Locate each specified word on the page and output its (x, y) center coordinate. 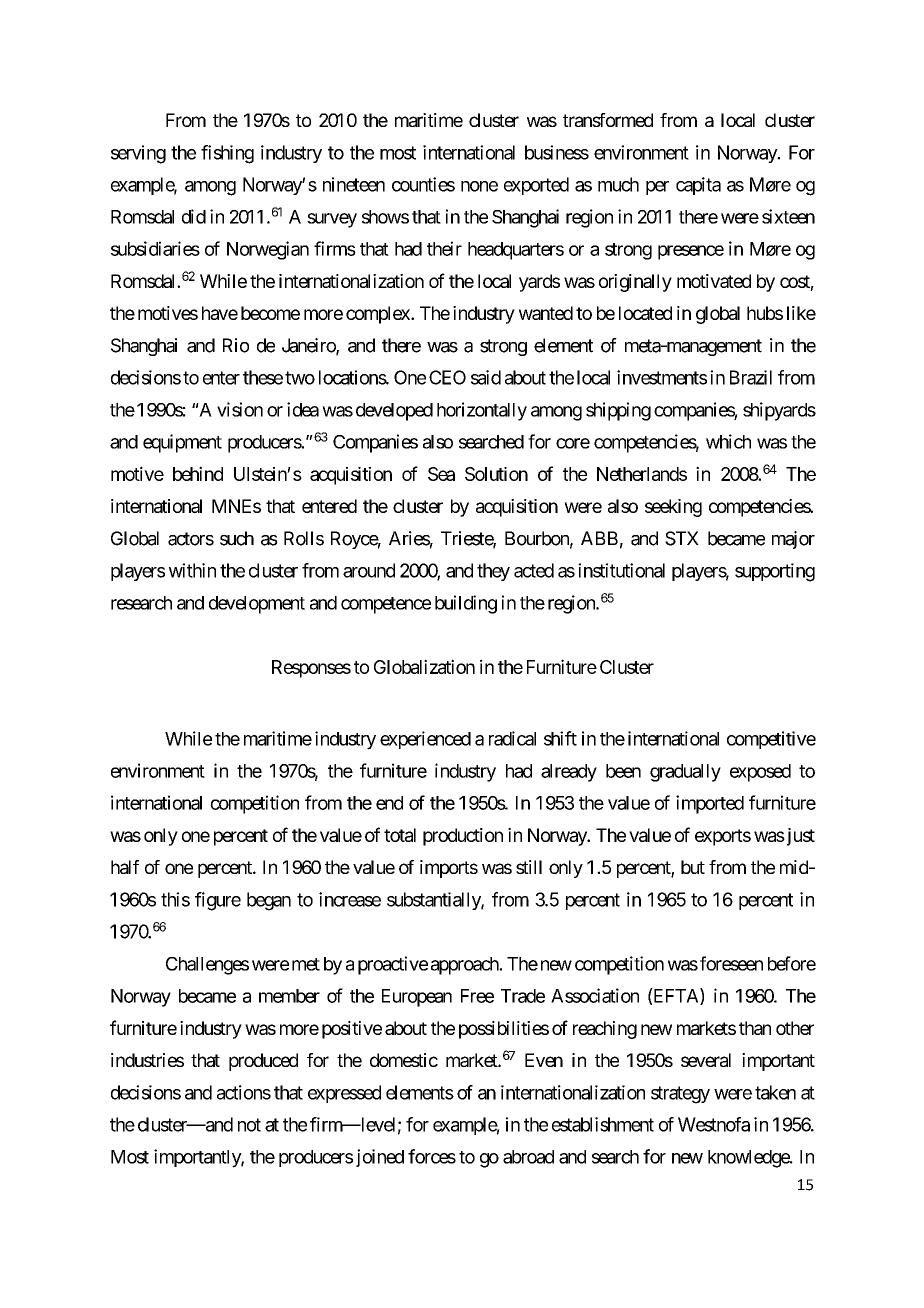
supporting (775, 572)
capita (698, 186)
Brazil (751, 377)
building (466, 604)
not (249, 1125)
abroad (528, 1157)
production (463, 837)
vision (240, 409)
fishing (227, 154)
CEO (447, 377)
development (257, 605)
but (693, 867)
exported (536, 186)
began (269, 901)
